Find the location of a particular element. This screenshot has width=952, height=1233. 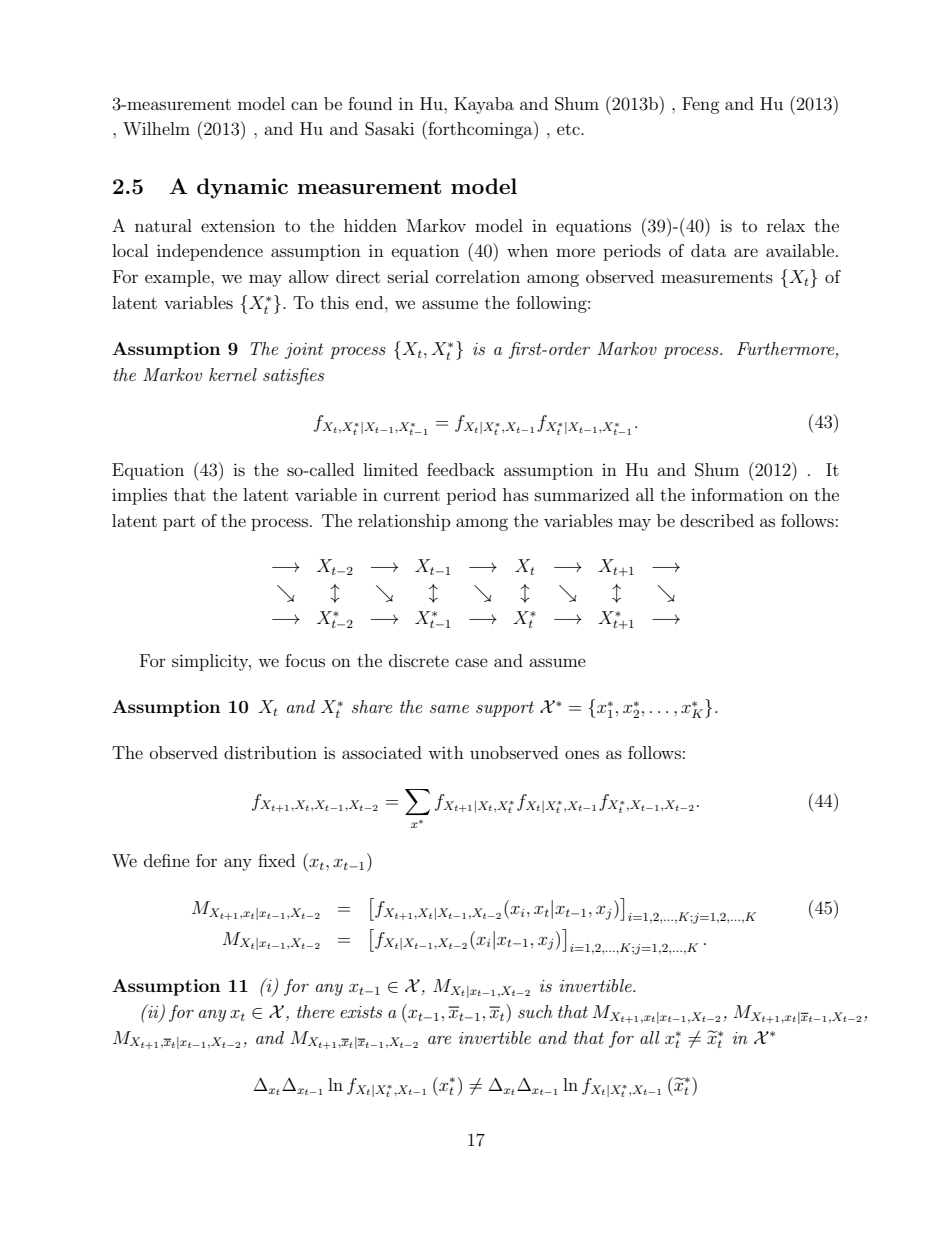

Wilhelm is located at coordinates (156, 128).
